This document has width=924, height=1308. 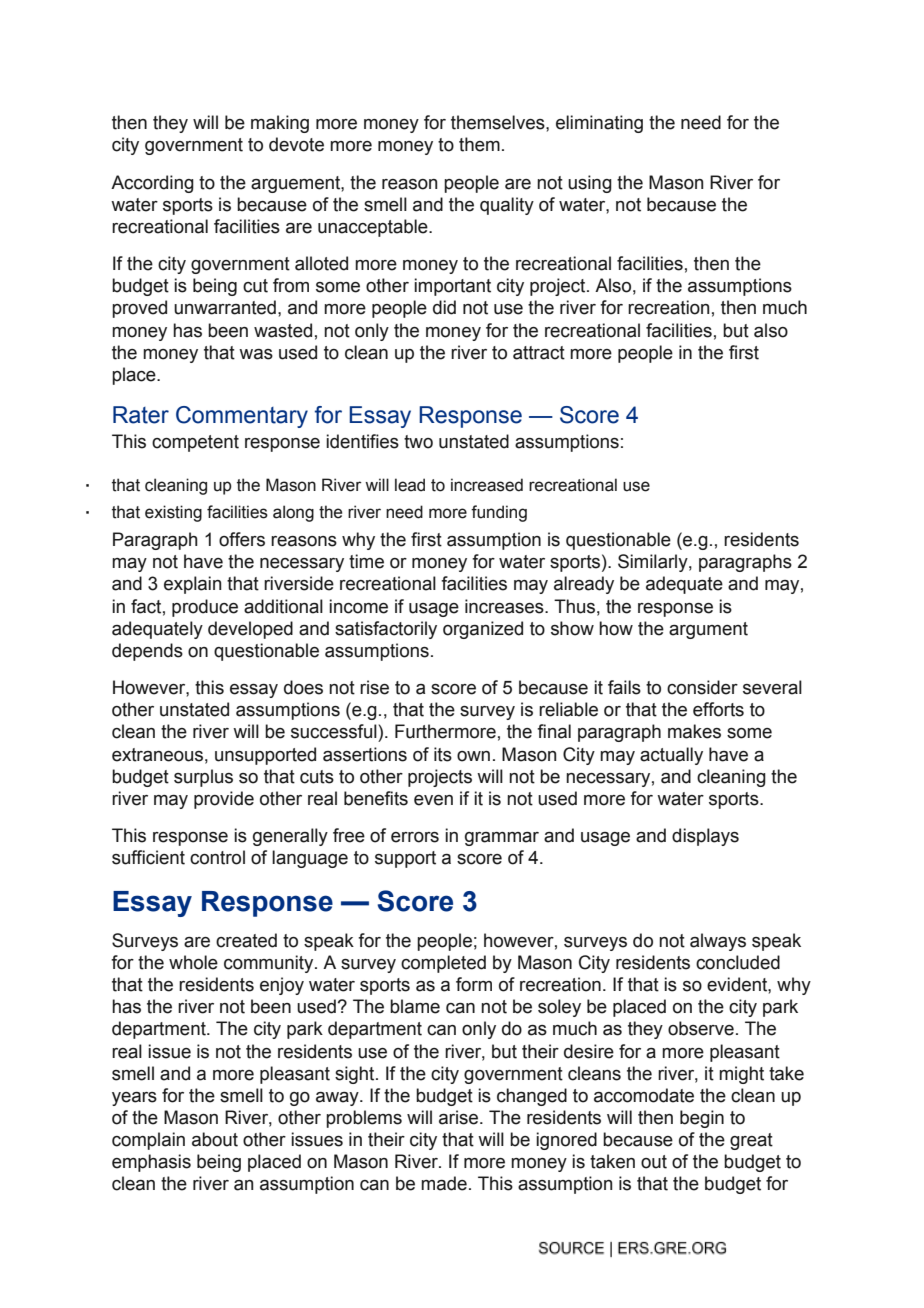 I want to click on organized, so click(x=483, y=630).
